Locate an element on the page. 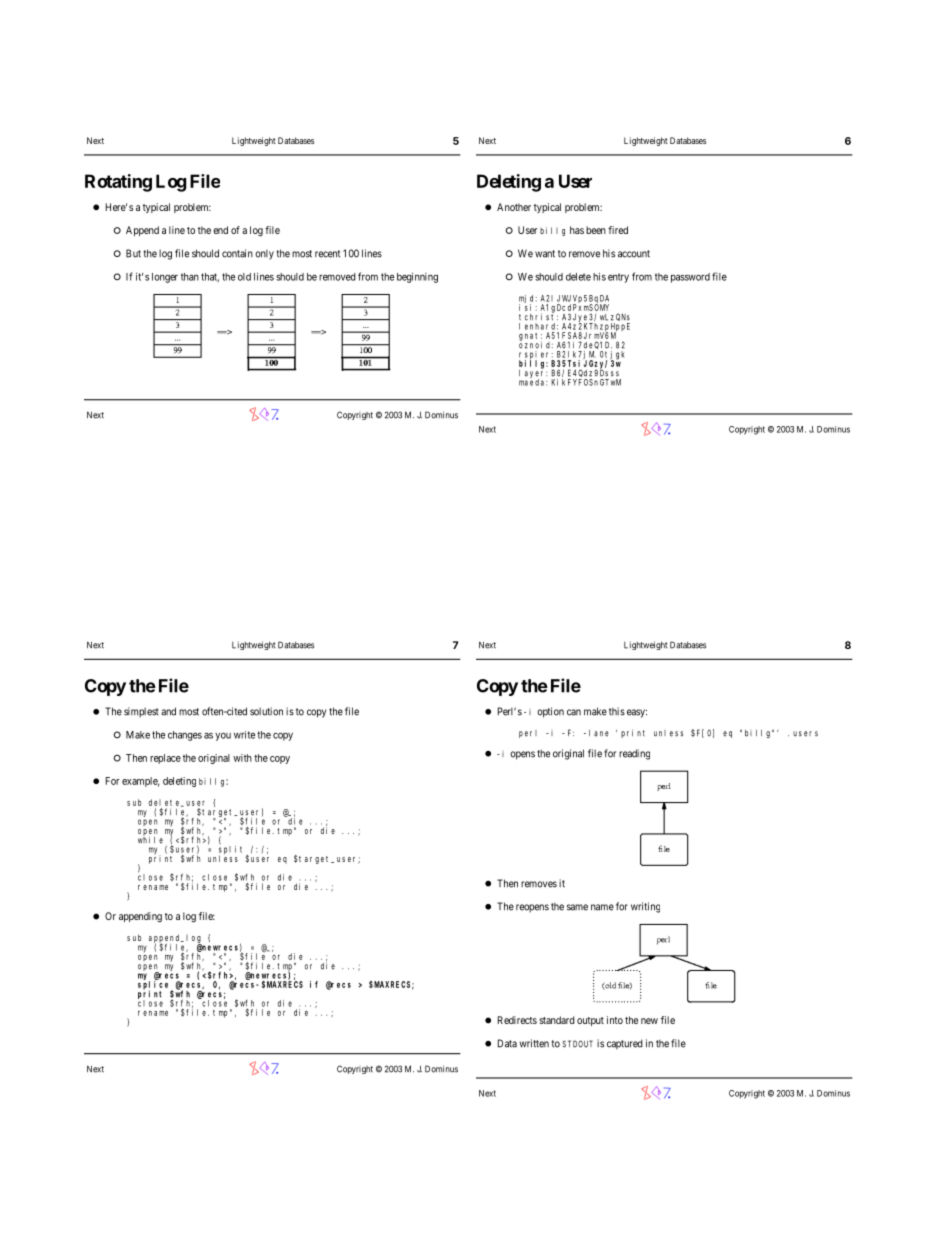 This image has height=1233, width=952. beginning is located at coordinates (417, 277).
